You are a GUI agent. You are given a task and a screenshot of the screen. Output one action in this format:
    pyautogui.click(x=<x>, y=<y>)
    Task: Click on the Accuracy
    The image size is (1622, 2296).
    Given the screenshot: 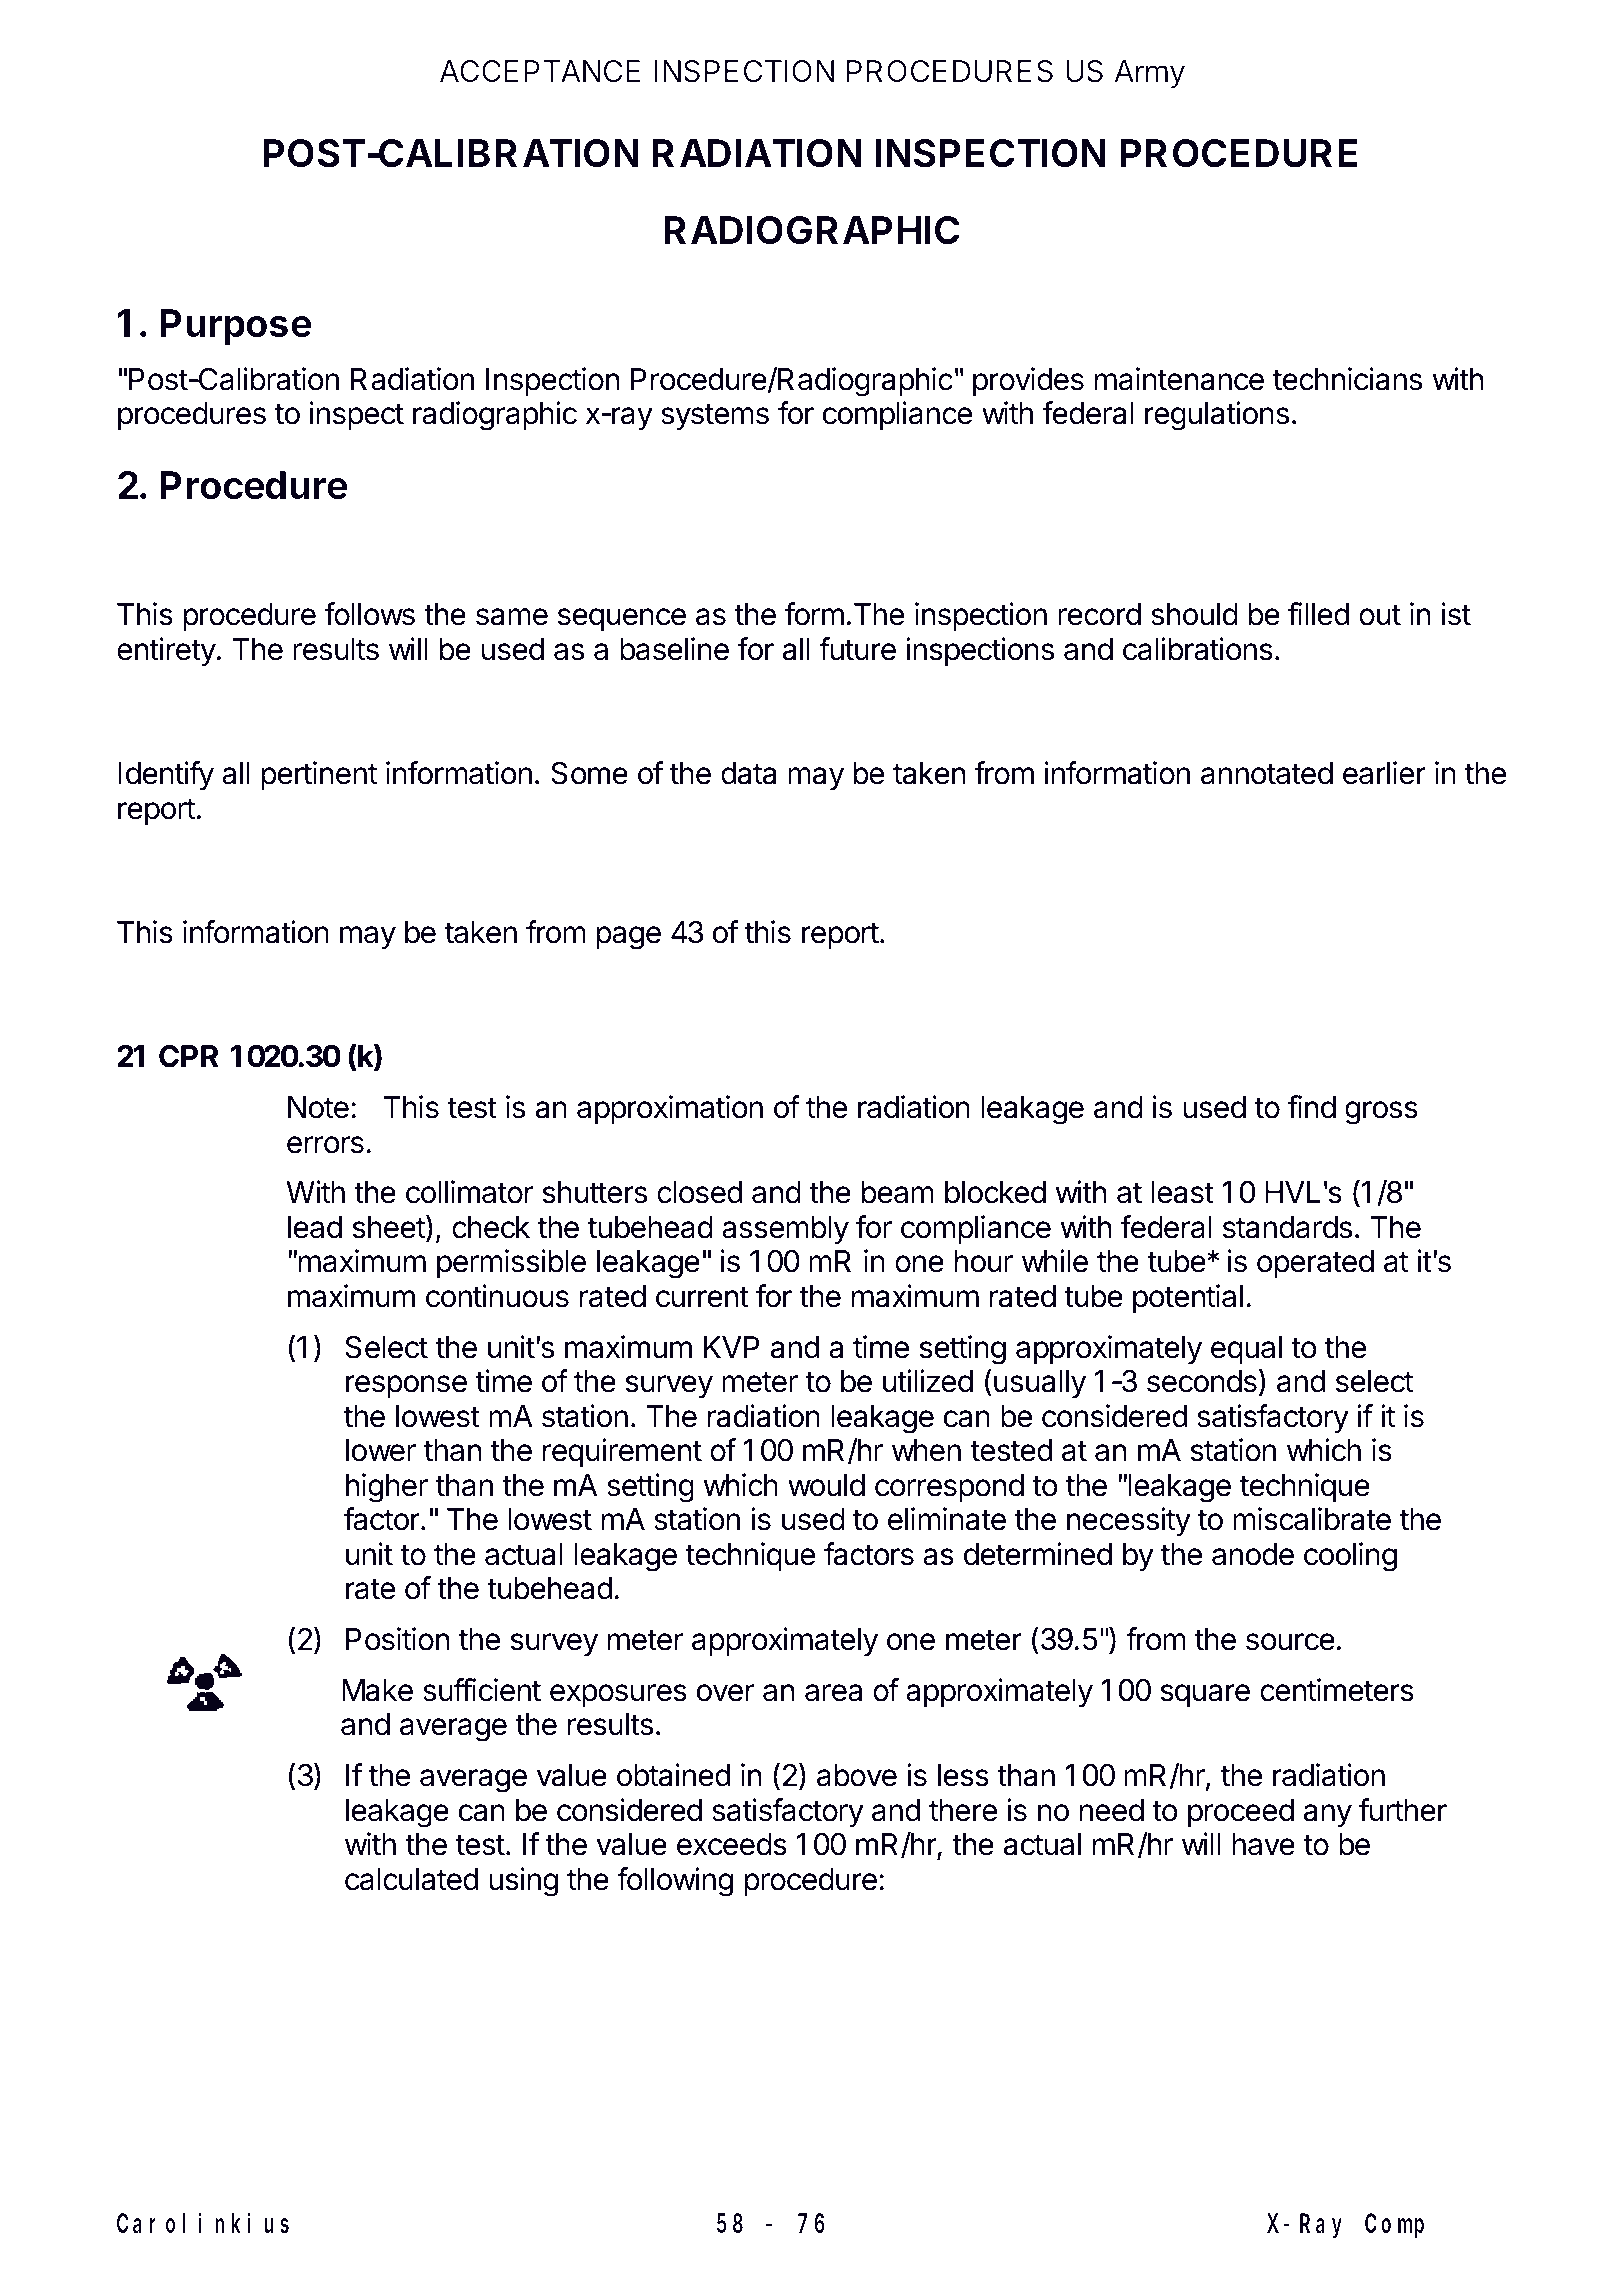 What is the action you would take?
    pyautogui.click(x=342, y=880)
